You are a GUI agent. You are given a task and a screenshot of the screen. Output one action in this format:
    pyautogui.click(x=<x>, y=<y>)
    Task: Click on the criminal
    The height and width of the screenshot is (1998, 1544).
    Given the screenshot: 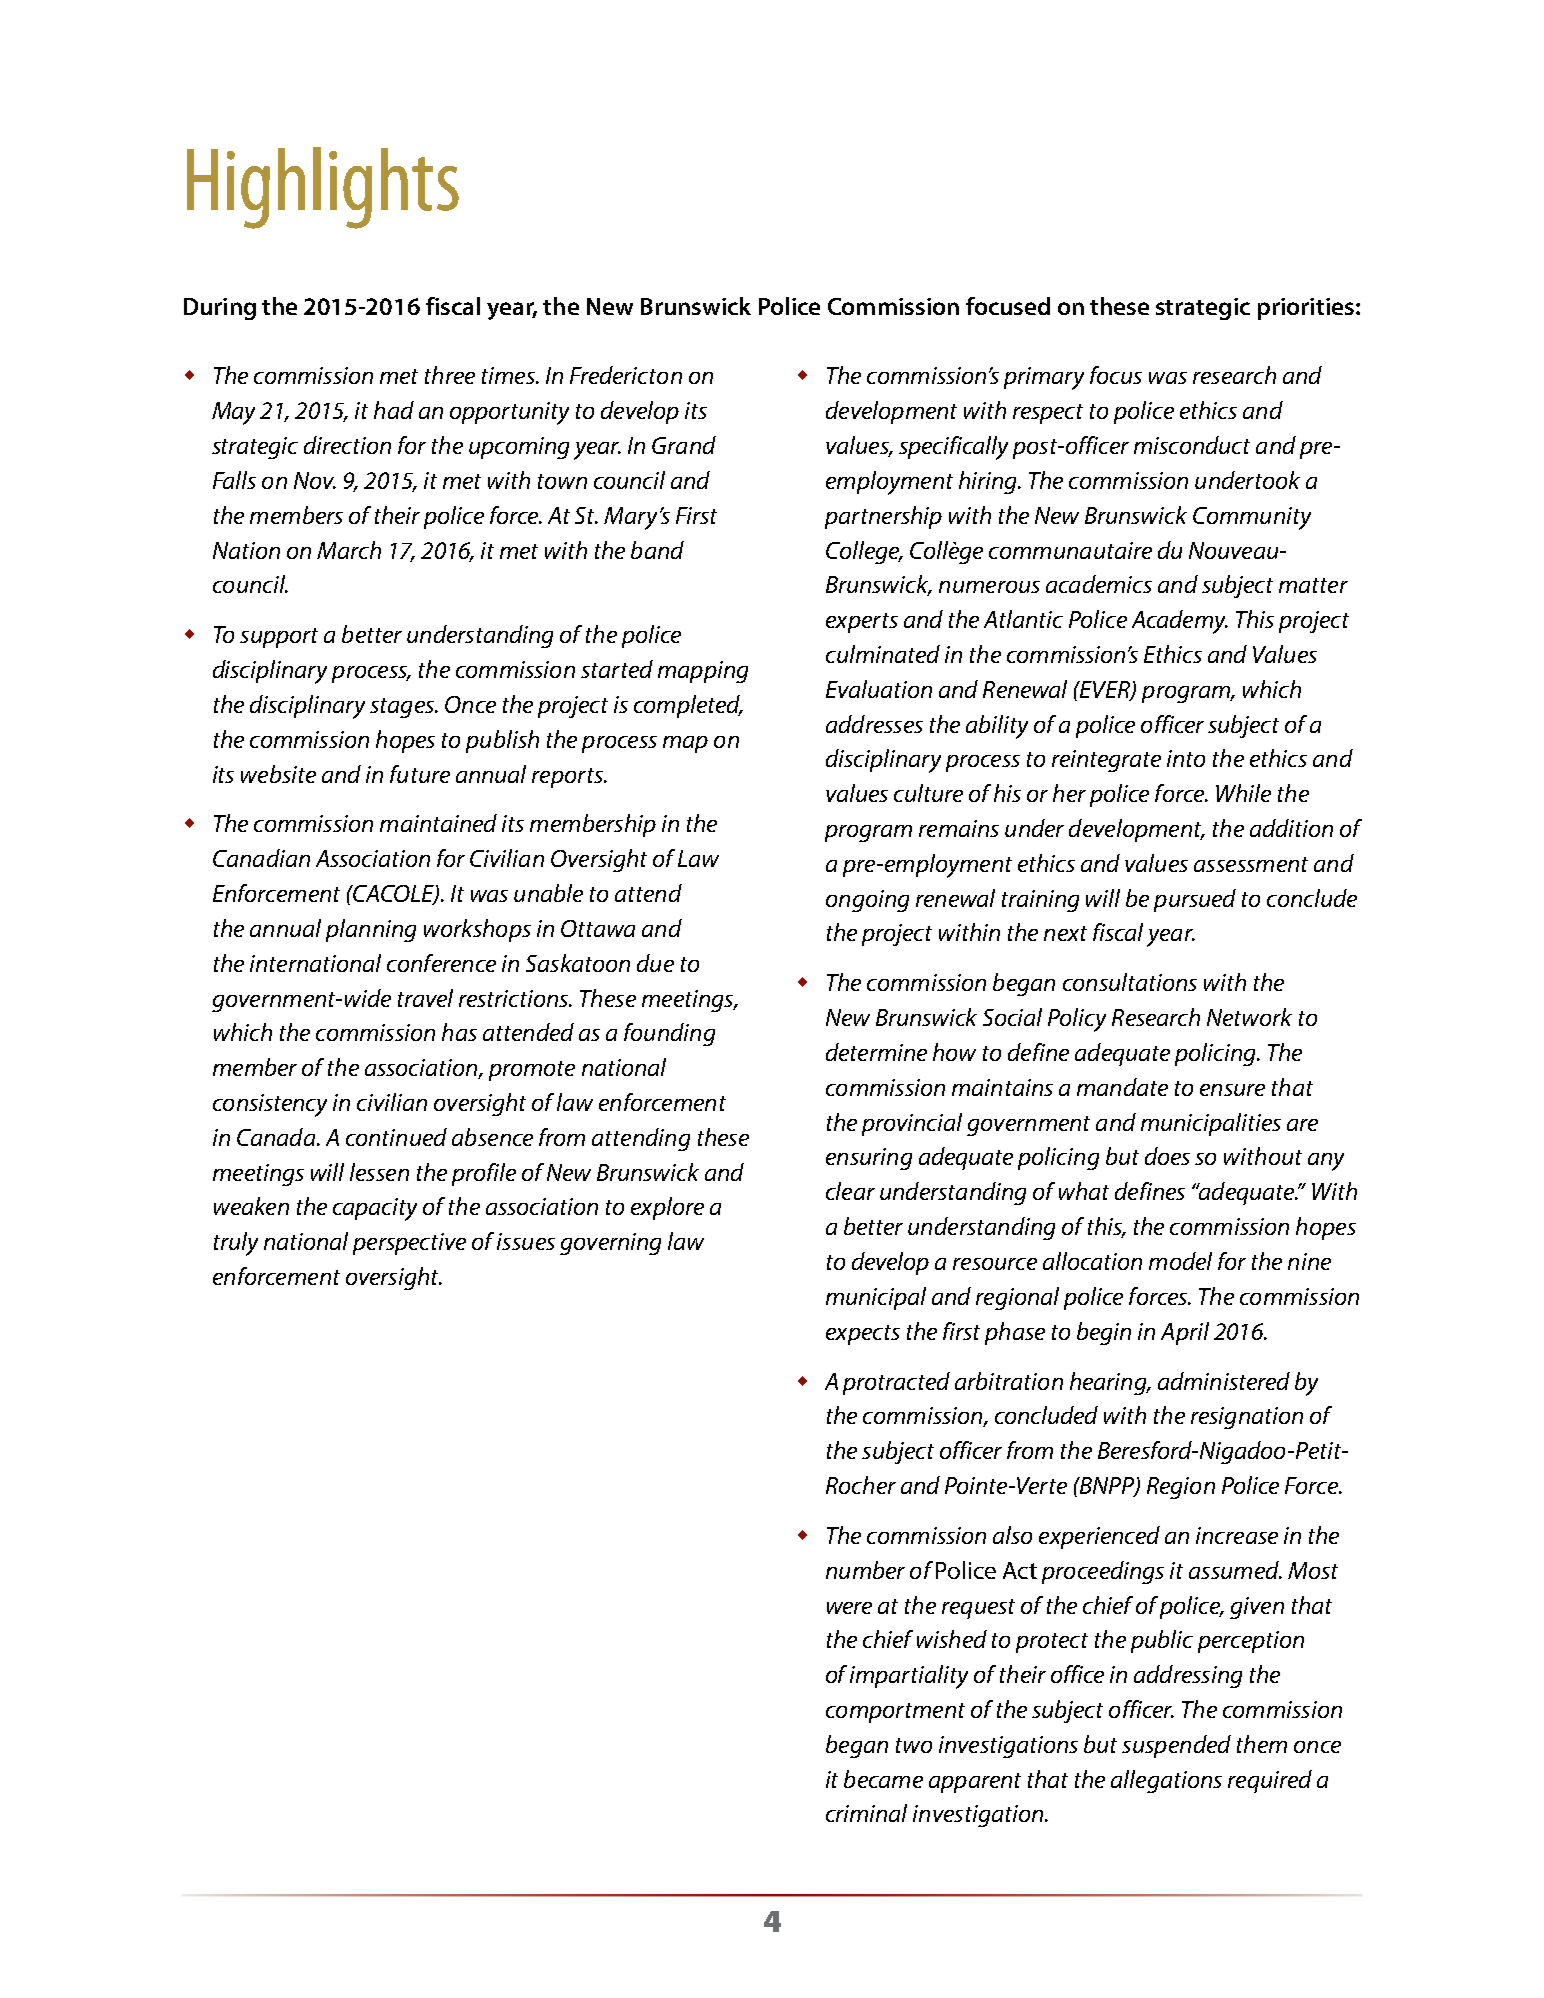 What is the action you would take?
    pyautogui.click(x=866, y=1813)
